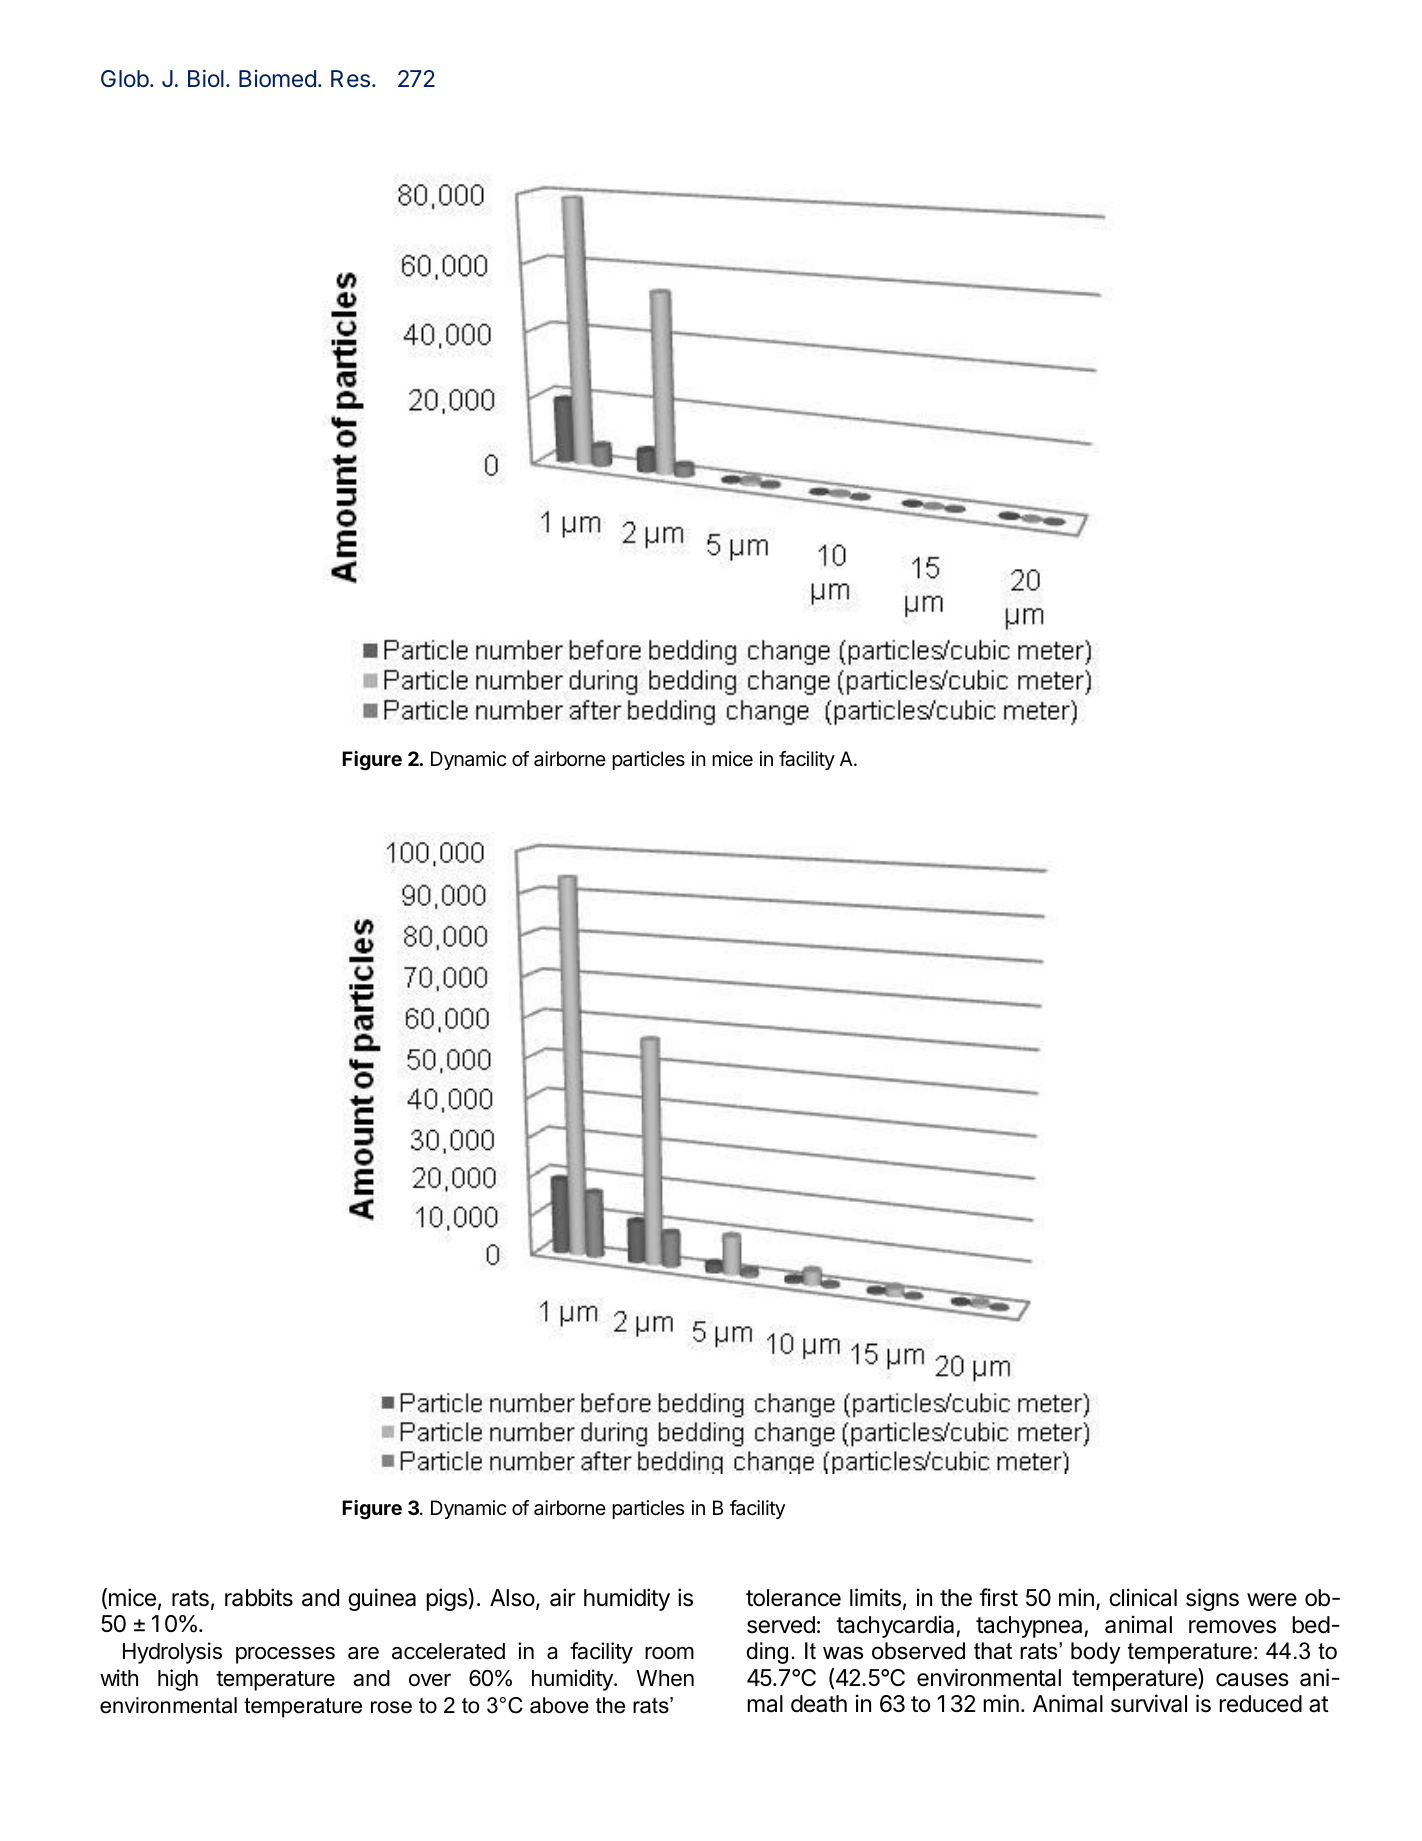  Describe the element at coordinates (875, 1597) in the document. I see `limits` at that location.
